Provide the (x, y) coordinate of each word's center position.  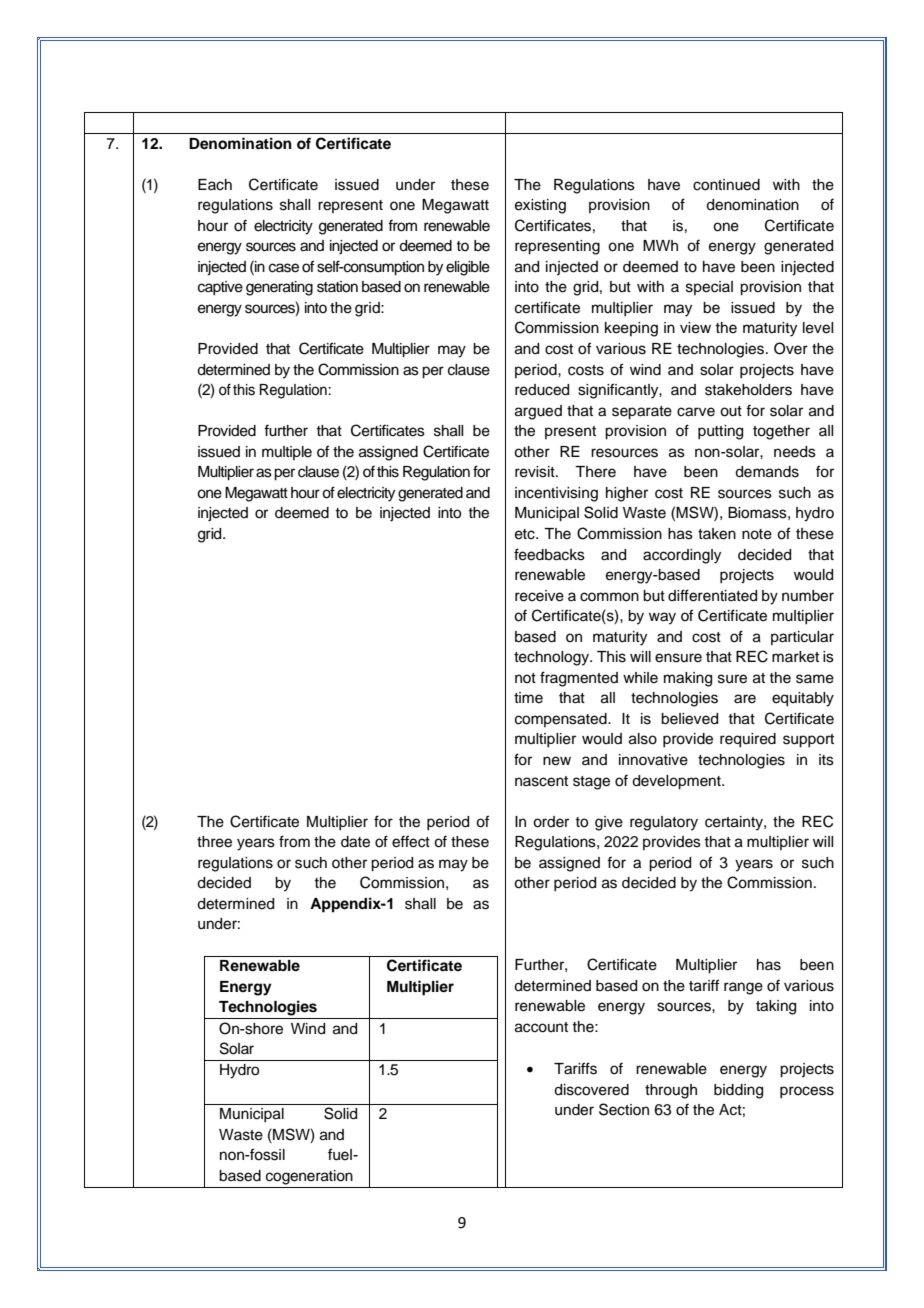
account (541, 1027)
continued (726, 185)
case (284, 268)
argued (538, 412)
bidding (738, 1091)
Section (624, 1109)
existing (540, 206)
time (528, 698)
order (551, 822)
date (355, 842)
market (795, 657)
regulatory (664, 823)
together (781, 432)
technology (552, 658)
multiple (287, 453)
